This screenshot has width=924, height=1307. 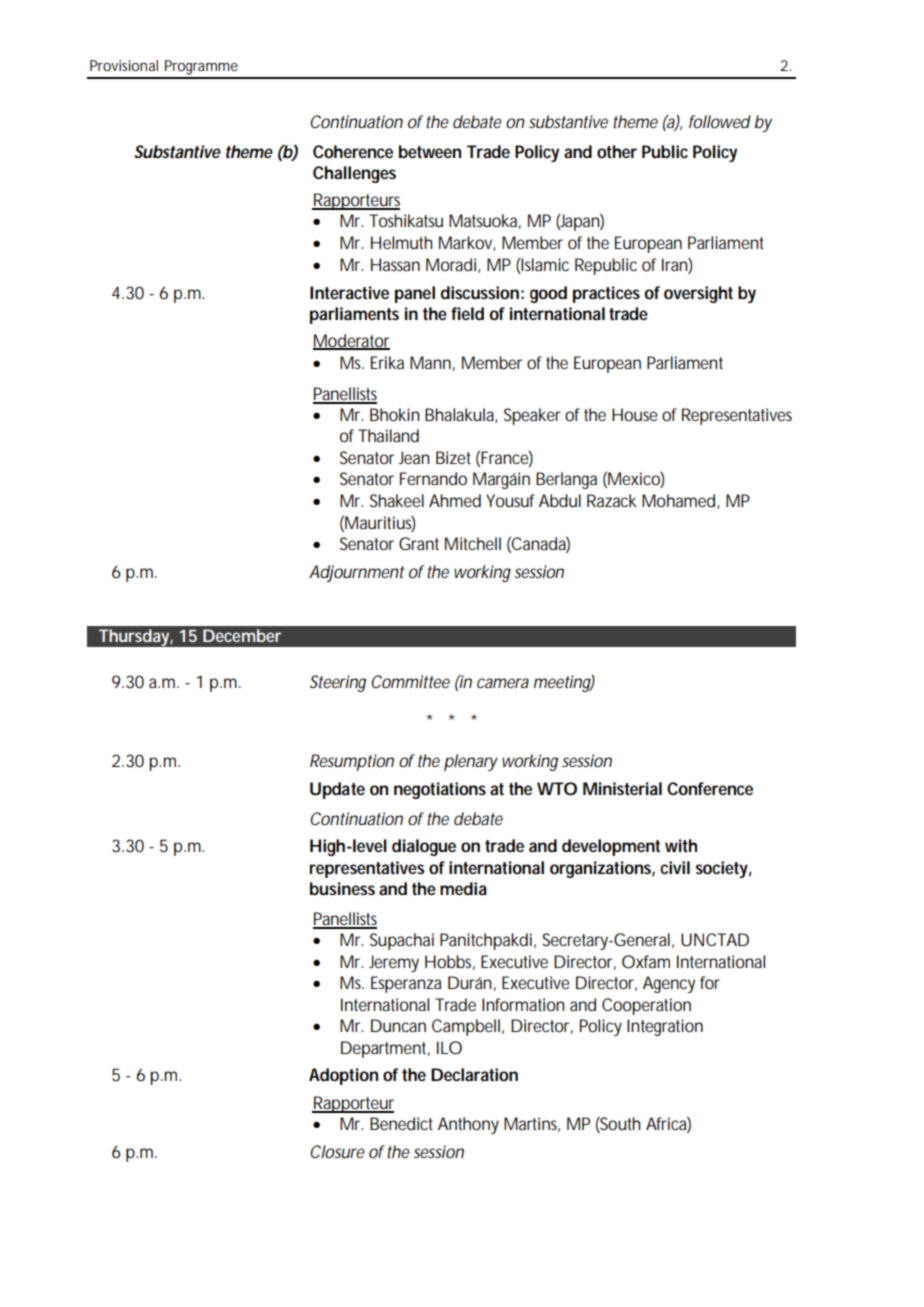 What do you see at coordinates (124, 65) in the screenshot?
I see `Provisional` at bounding box center [124, 65].
